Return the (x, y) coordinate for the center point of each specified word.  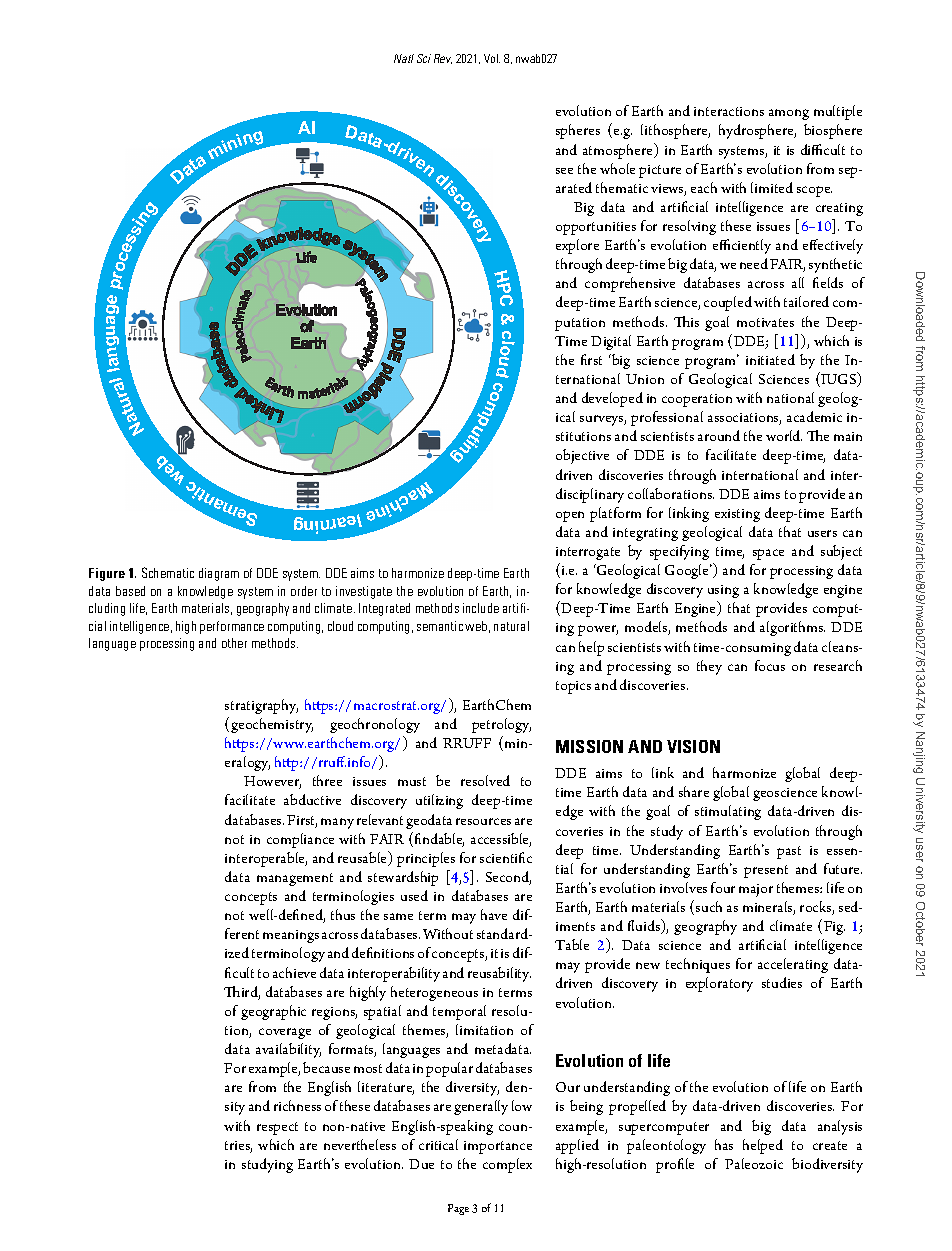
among (789, 114)
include (481, 608)
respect (277, 1128)
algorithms (792, 628)
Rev (443, 59)
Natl (404, 58)
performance (232, 627)
